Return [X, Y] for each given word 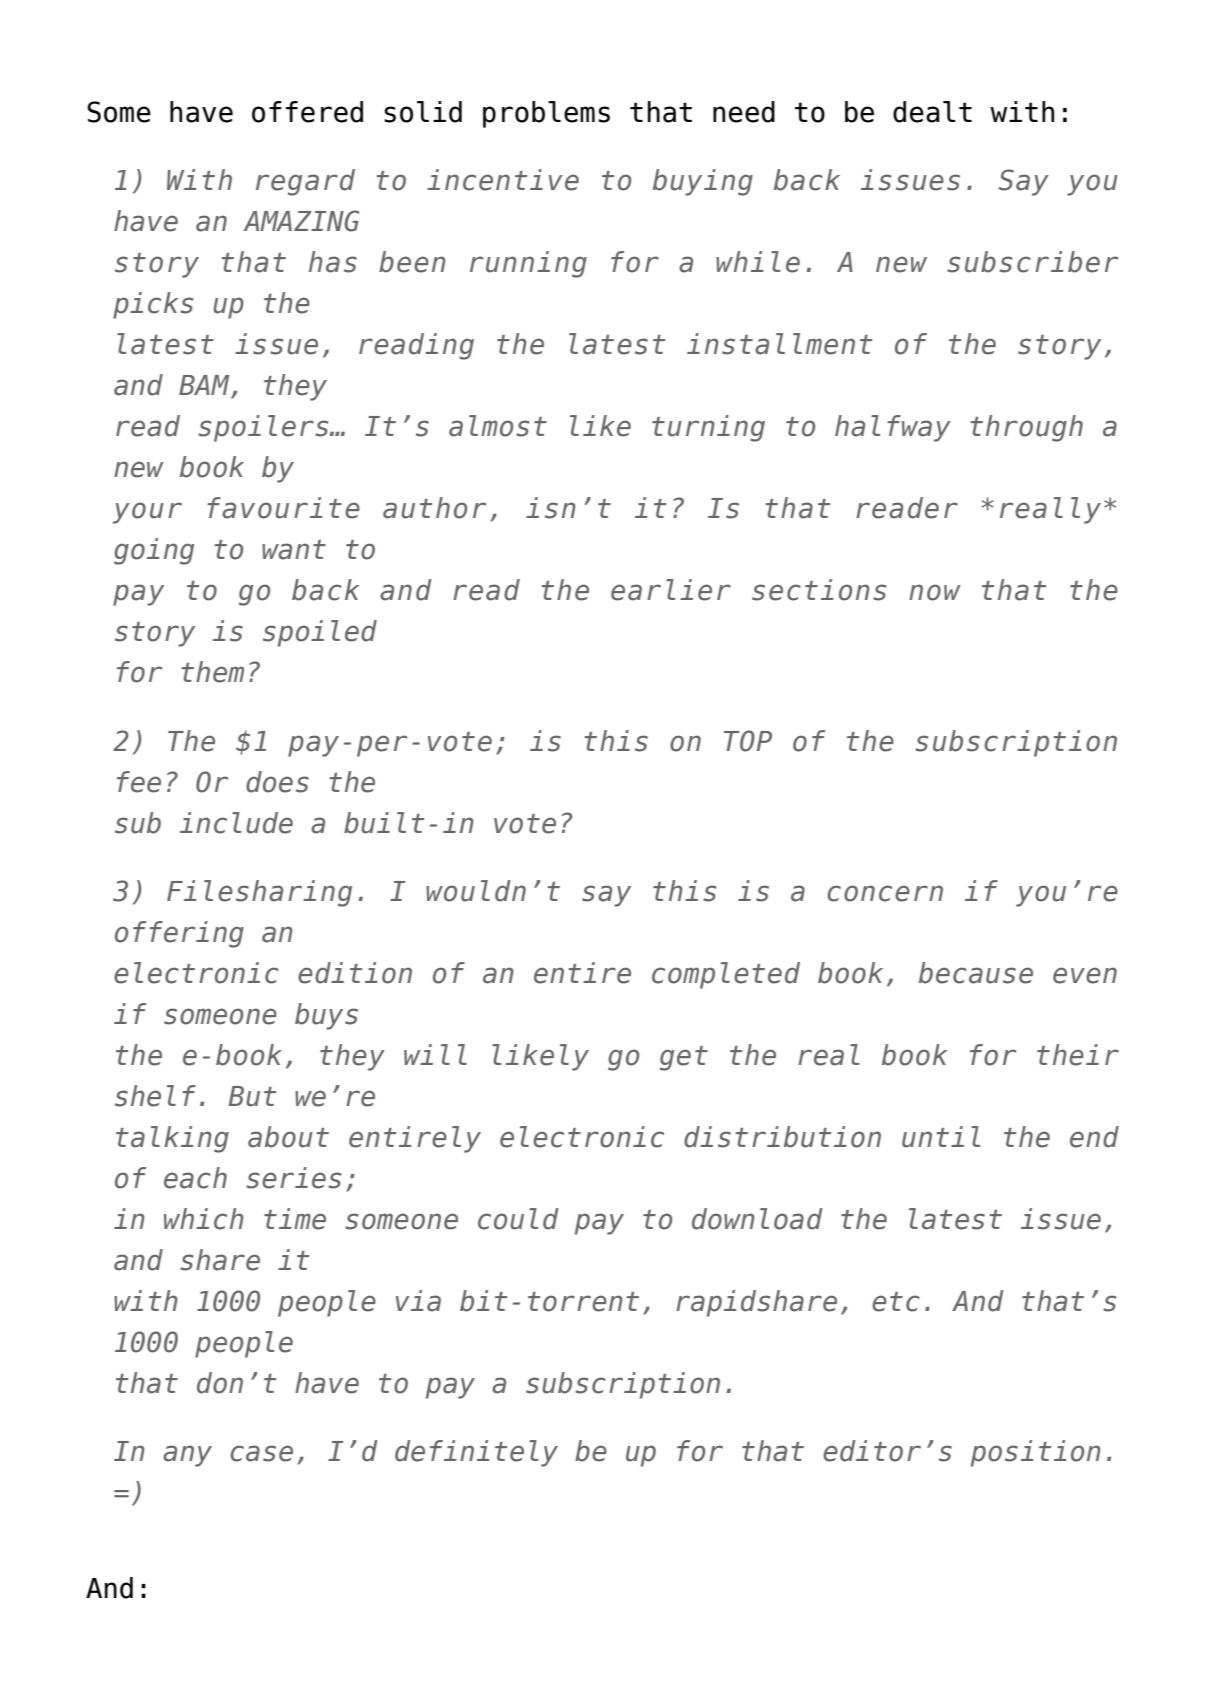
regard [305, 182]
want [294, 550]
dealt [932, 112]
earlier [671, 590]
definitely [476, 1453]
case [261, 1453]
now [935, 592]
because [976, 973]
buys [326, 1016]
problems [546, 114]
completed [726, 975]
